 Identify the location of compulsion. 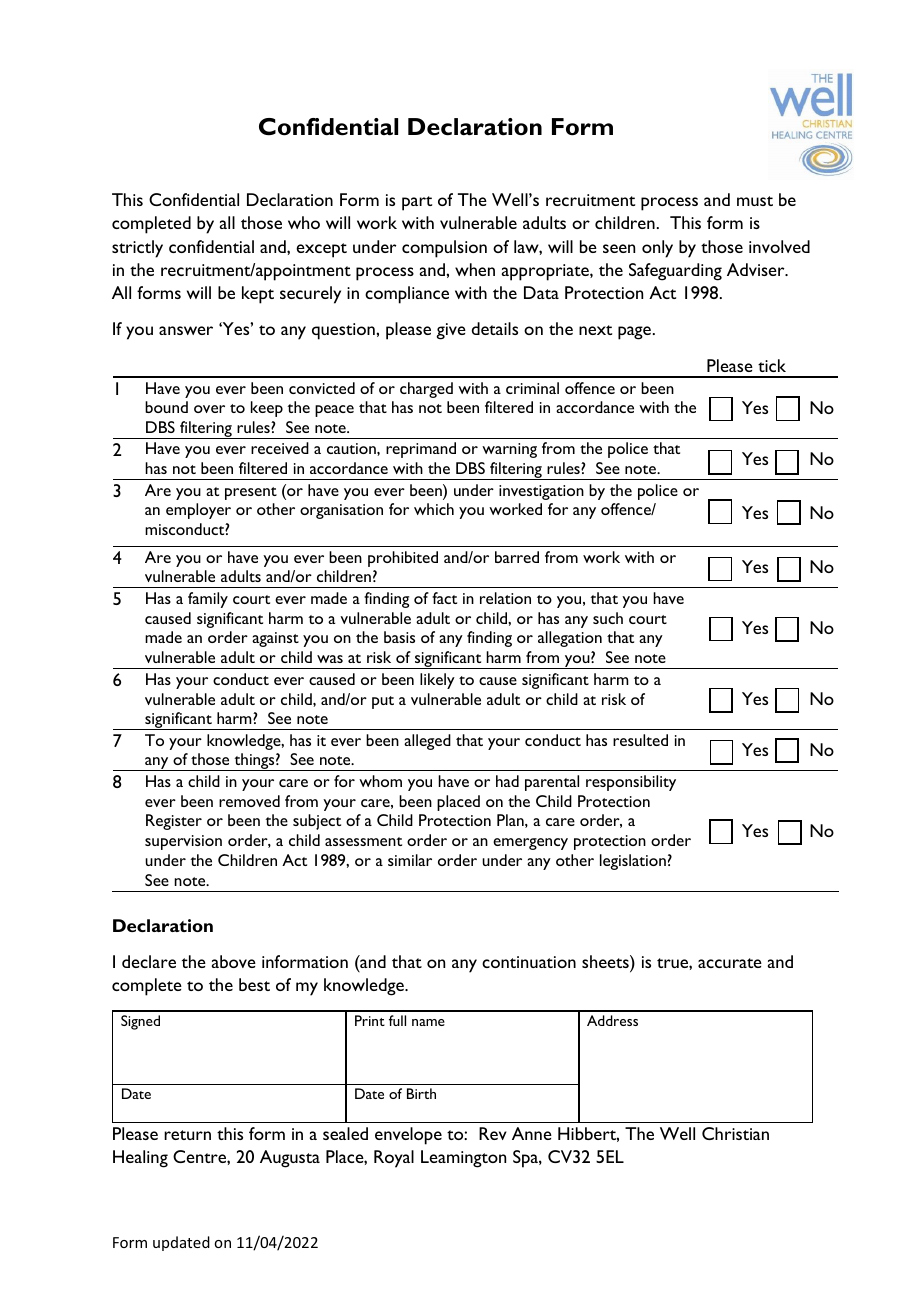
(444, 249).
